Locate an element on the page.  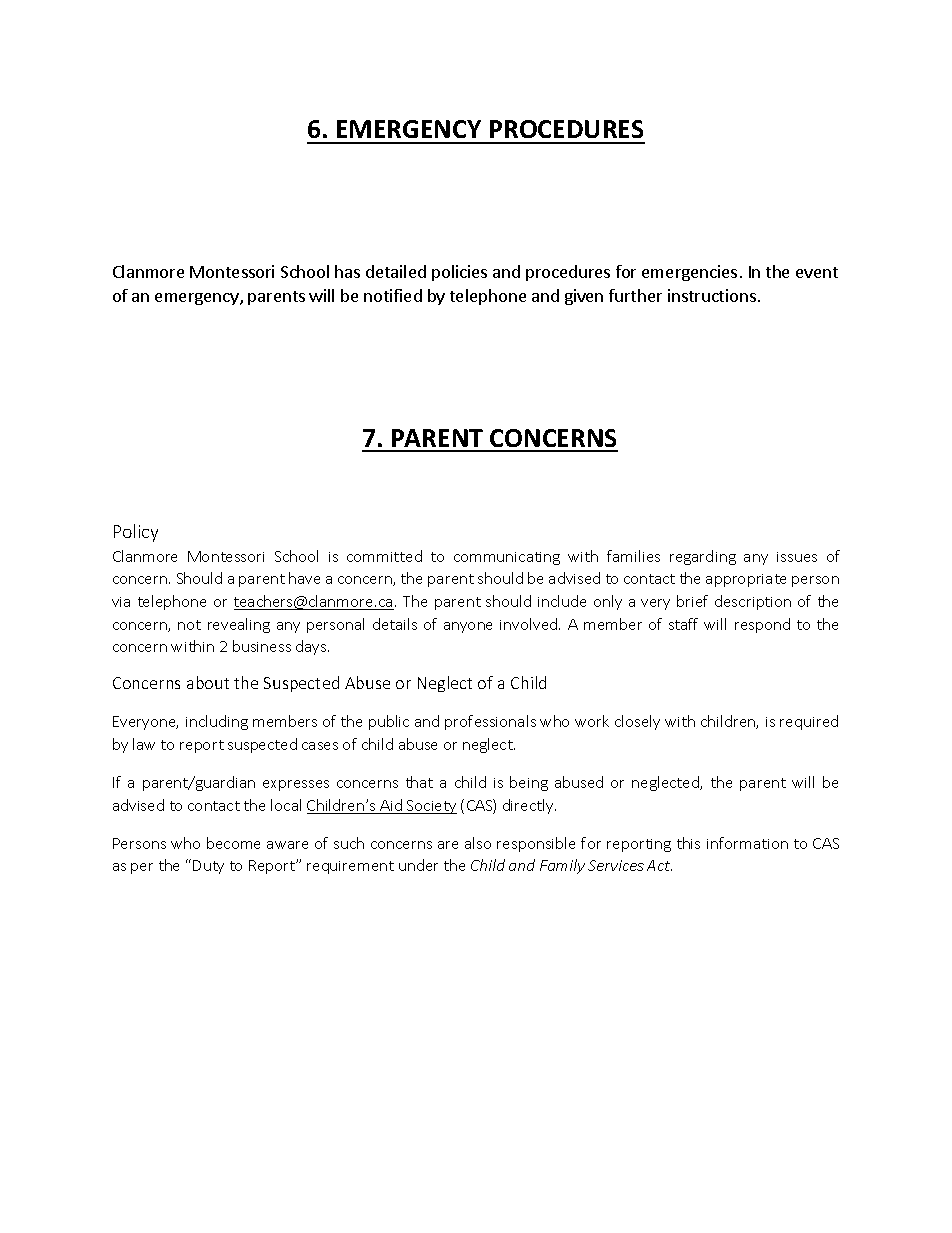
instructions is located at coordinates (712, 295).
